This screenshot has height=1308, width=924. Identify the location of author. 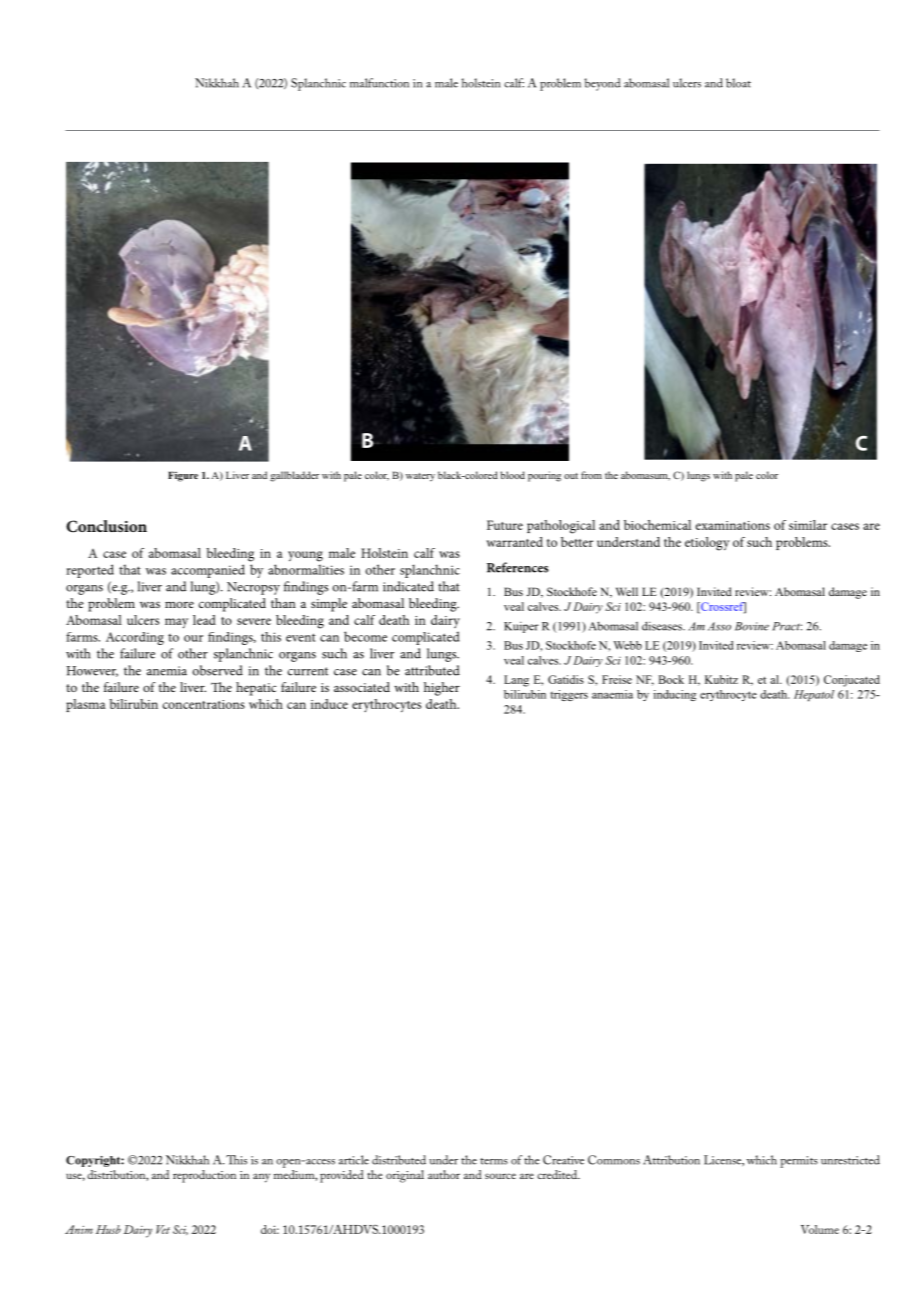
(444, 1174).
